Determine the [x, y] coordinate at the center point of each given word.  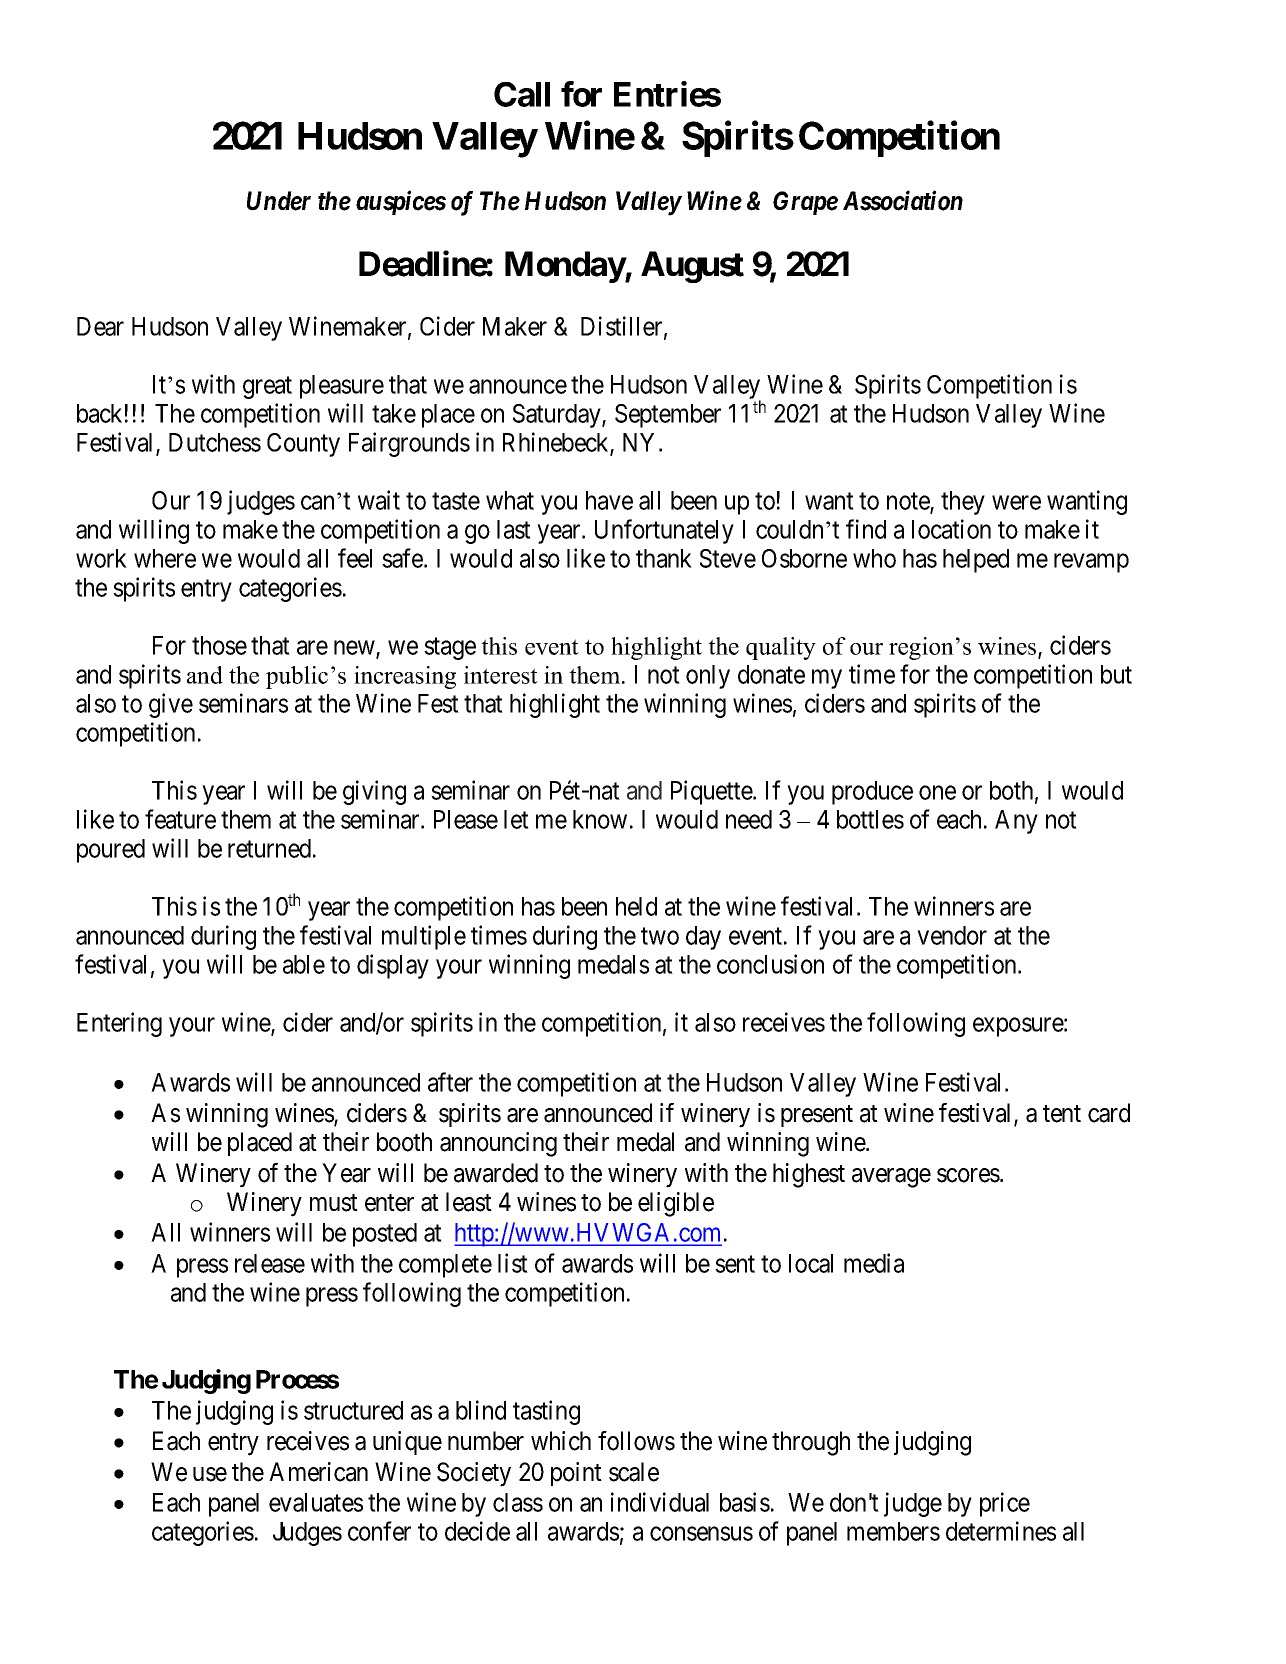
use [210, 1474]
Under [279, 201]
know [600, 819]
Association [903, 201]
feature [180, 819]
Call [522, 94]
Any [1016, 822]
